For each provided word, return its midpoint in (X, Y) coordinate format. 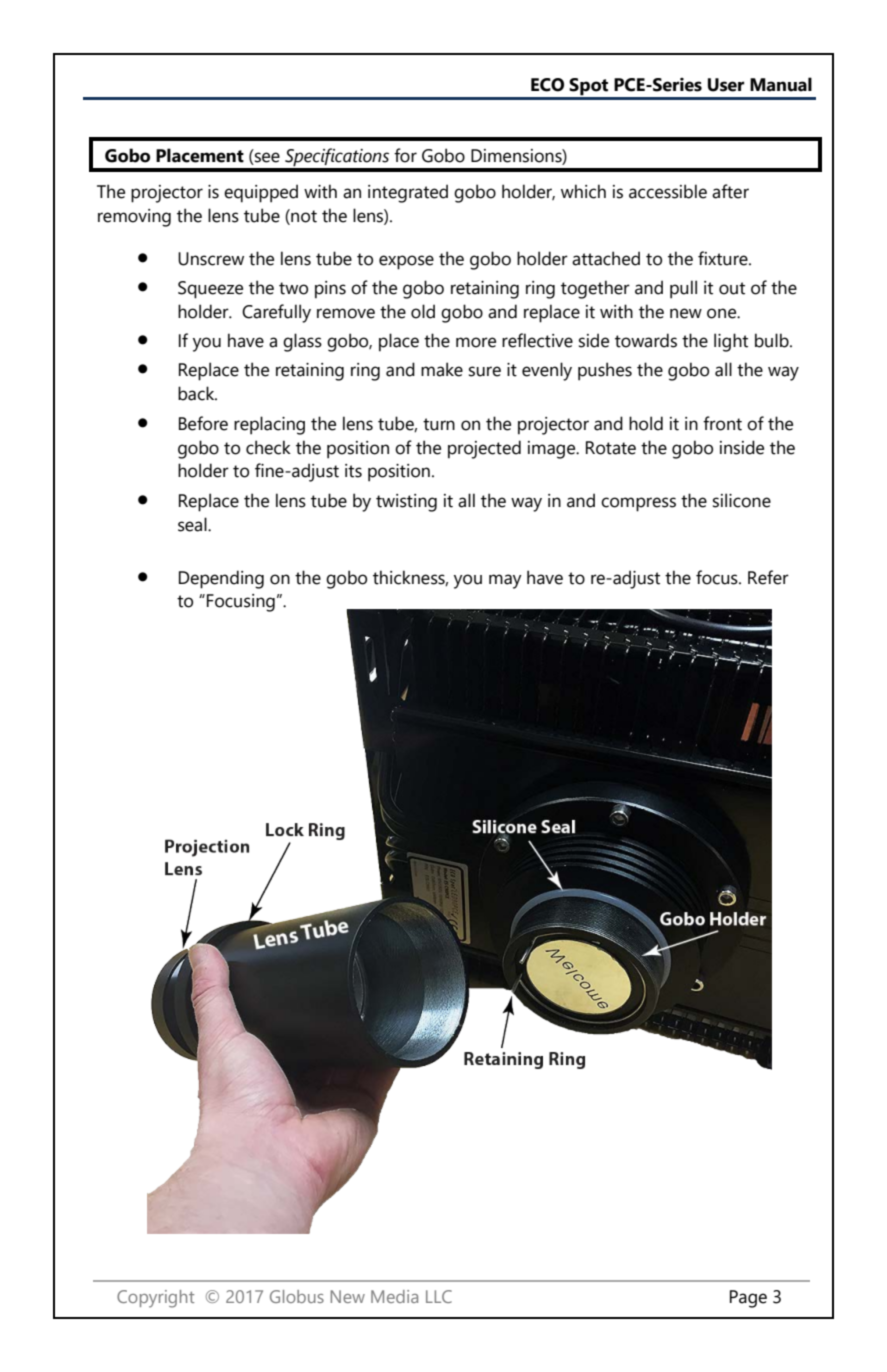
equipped (261, 193)
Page (748, 1299)
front (722, 423)
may (505, 581)
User (726, 85)
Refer (768, 577)
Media (394, 1296)
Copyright (155, 1299)
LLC (439, 1296)
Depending (221, 579)
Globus (297, 1296)
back (197, 393)
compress (638, 504)
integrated (408, 193)
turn (439, 424)
